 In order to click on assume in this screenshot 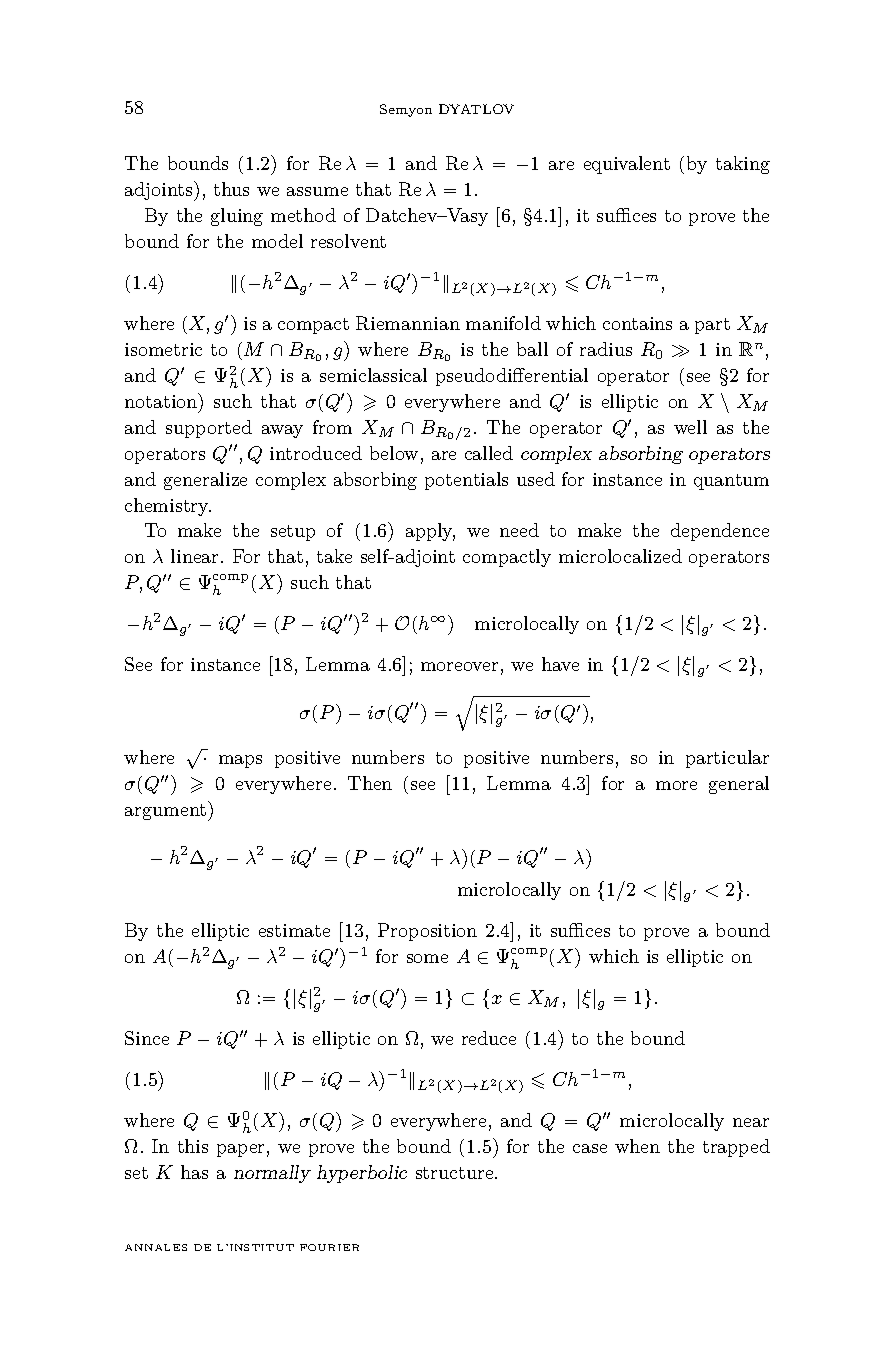, I will do `click(317, 191)`.
